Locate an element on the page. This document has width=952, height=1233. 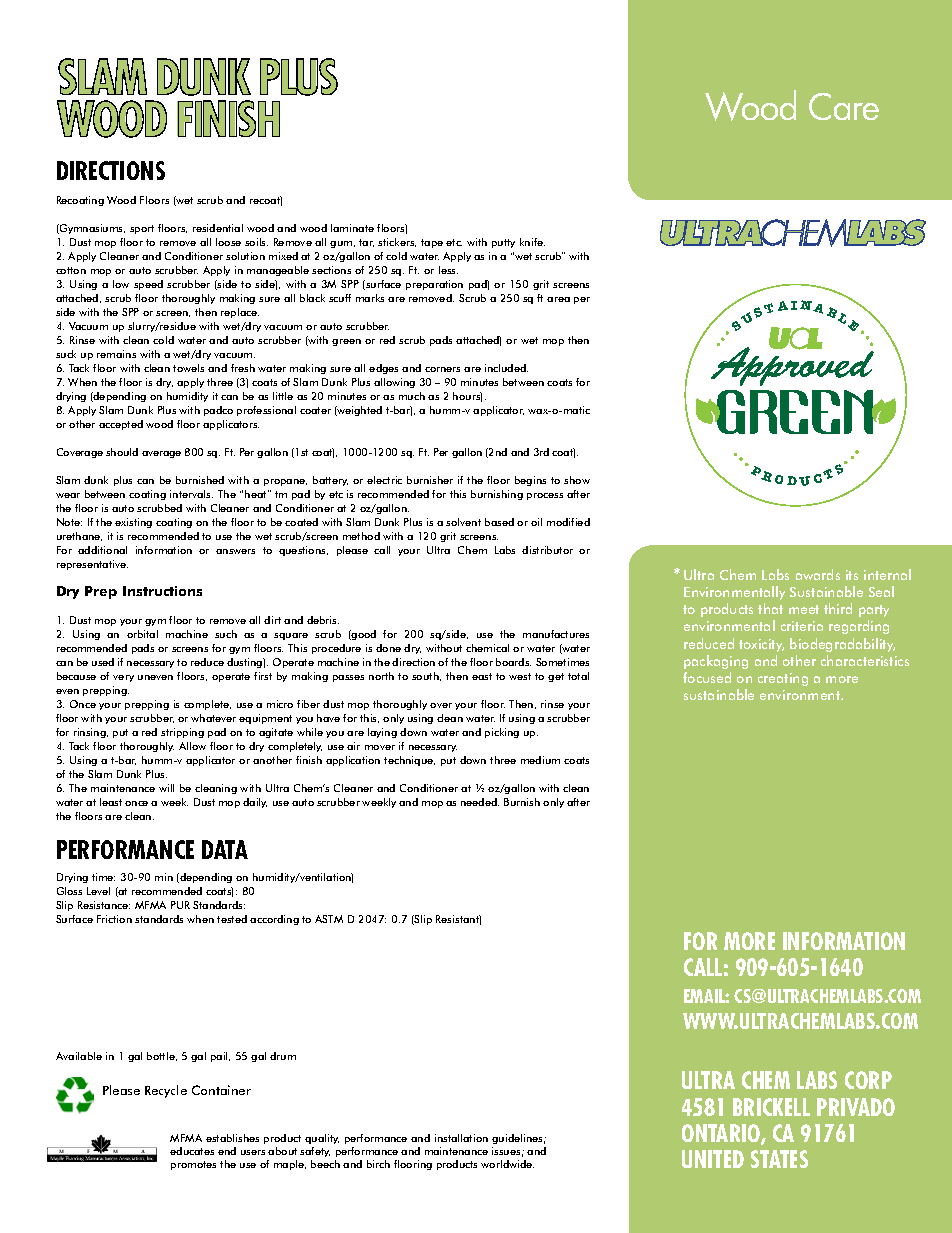
towels is located at coordinates (188, 368).
